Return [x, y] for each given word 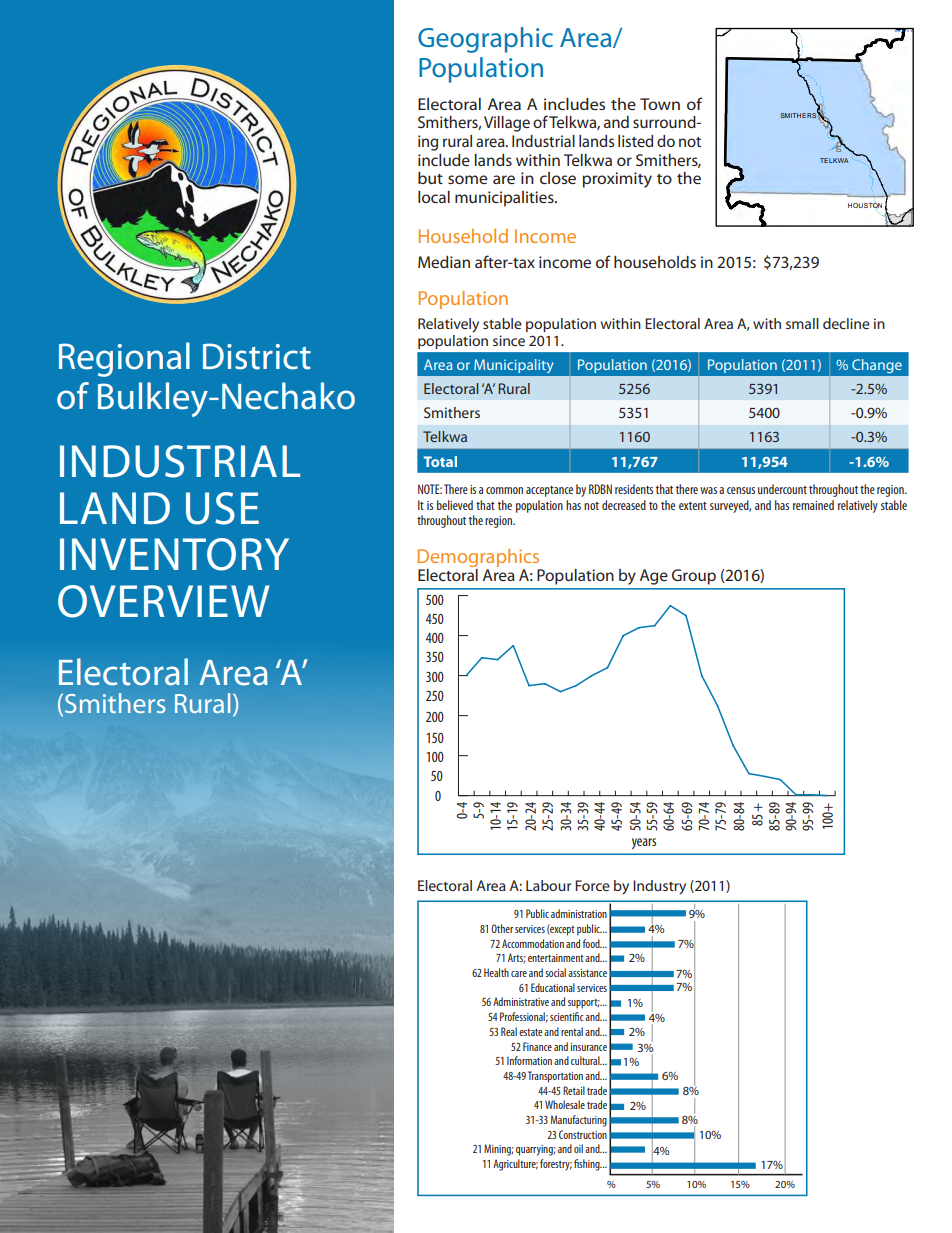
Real [509, 1031]
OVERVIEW [164, 601]
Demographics [480, 559]
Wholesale [565, 1104]
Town [660, 104]
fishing [588, 1165]
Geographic [485, 40]
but [430, 178]
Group [694, 577]
